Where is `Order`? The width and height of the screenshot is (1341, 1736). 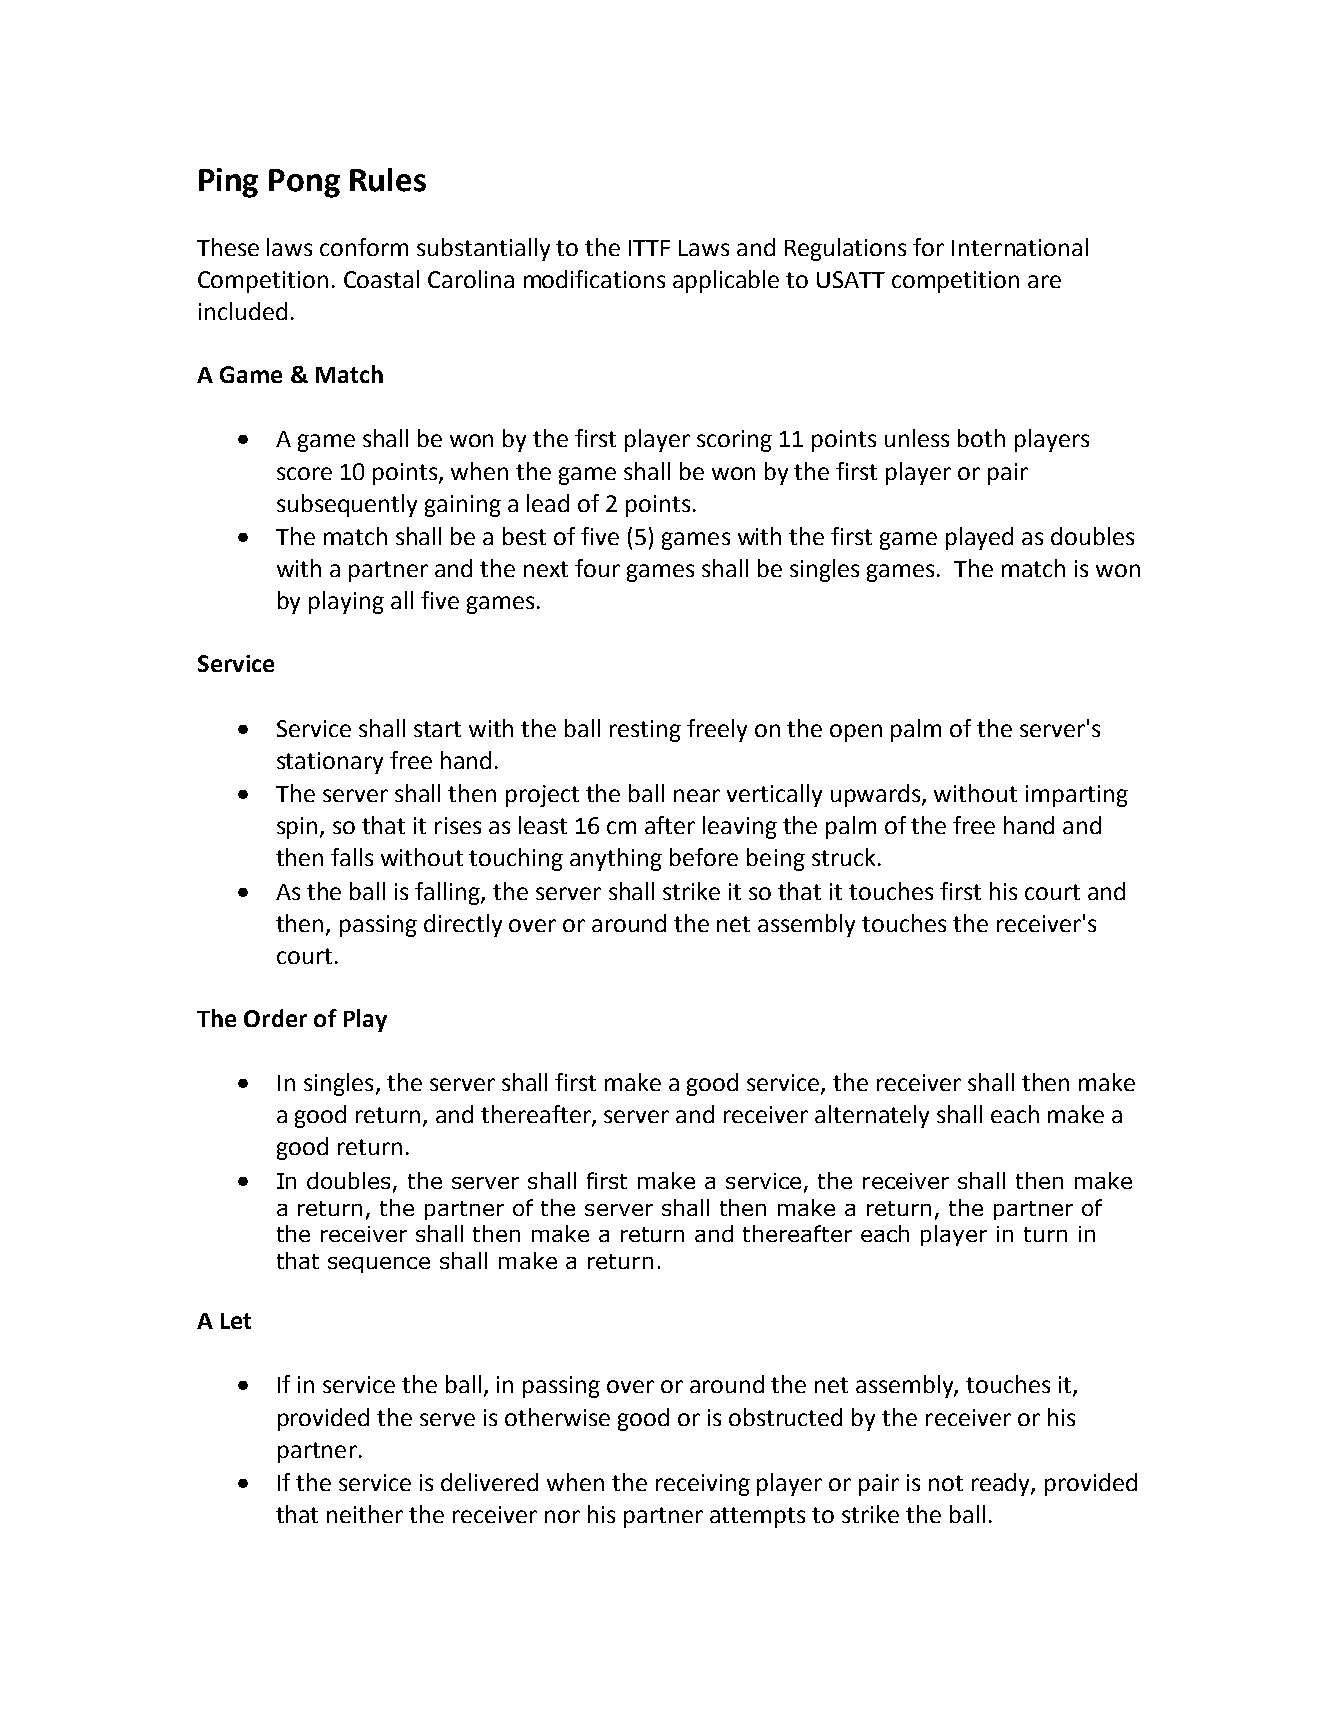 Order is located at coordinates (275, 1018).
